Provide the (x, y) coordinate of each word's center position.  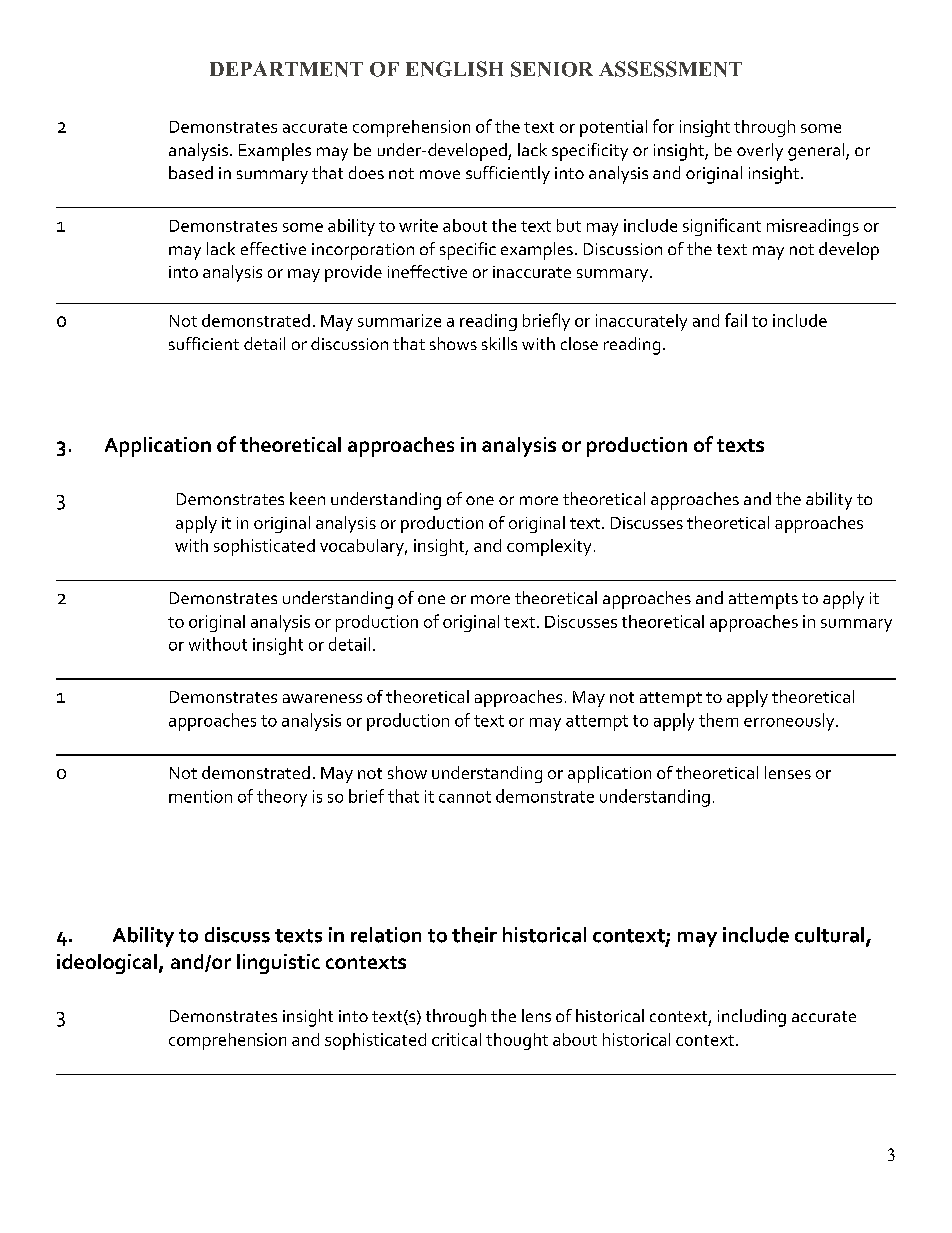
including (752, 1018)
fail (736, 320)
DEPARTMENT (286, 69)
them (718, 720)
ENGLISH (454, 69)
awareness (322, 698)
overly (760, 152)
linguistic (278, 964)
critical (456, 1039)
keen (307, 498)
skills (499, 343)
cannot (465, 797)
